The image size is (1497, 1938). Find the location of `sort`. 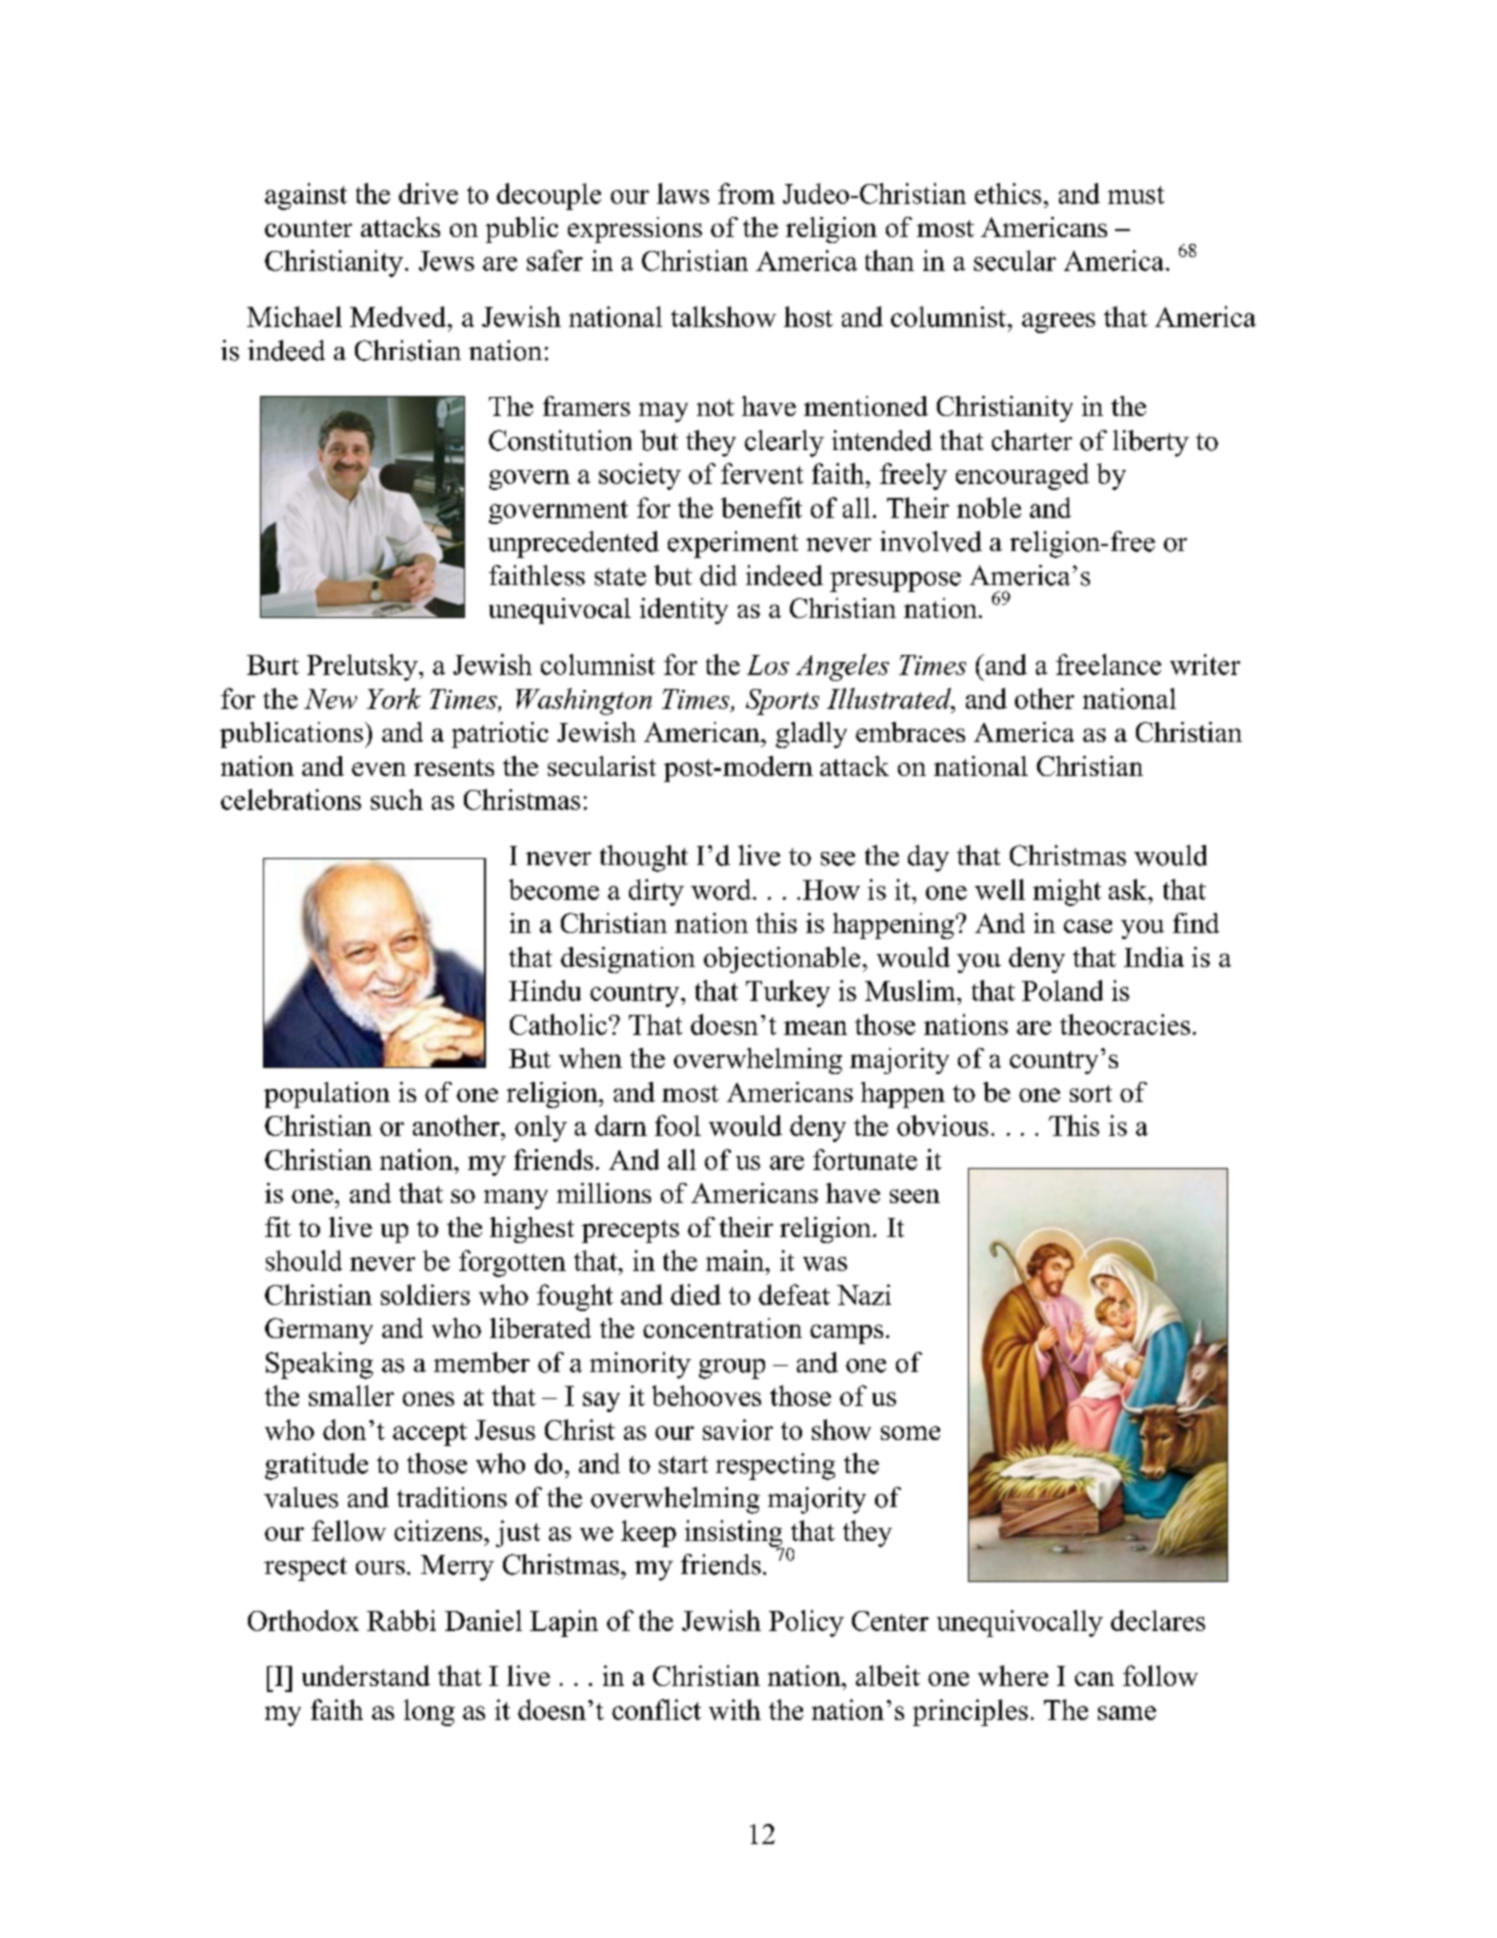

sort is located at coordinates (1091, 1093).
